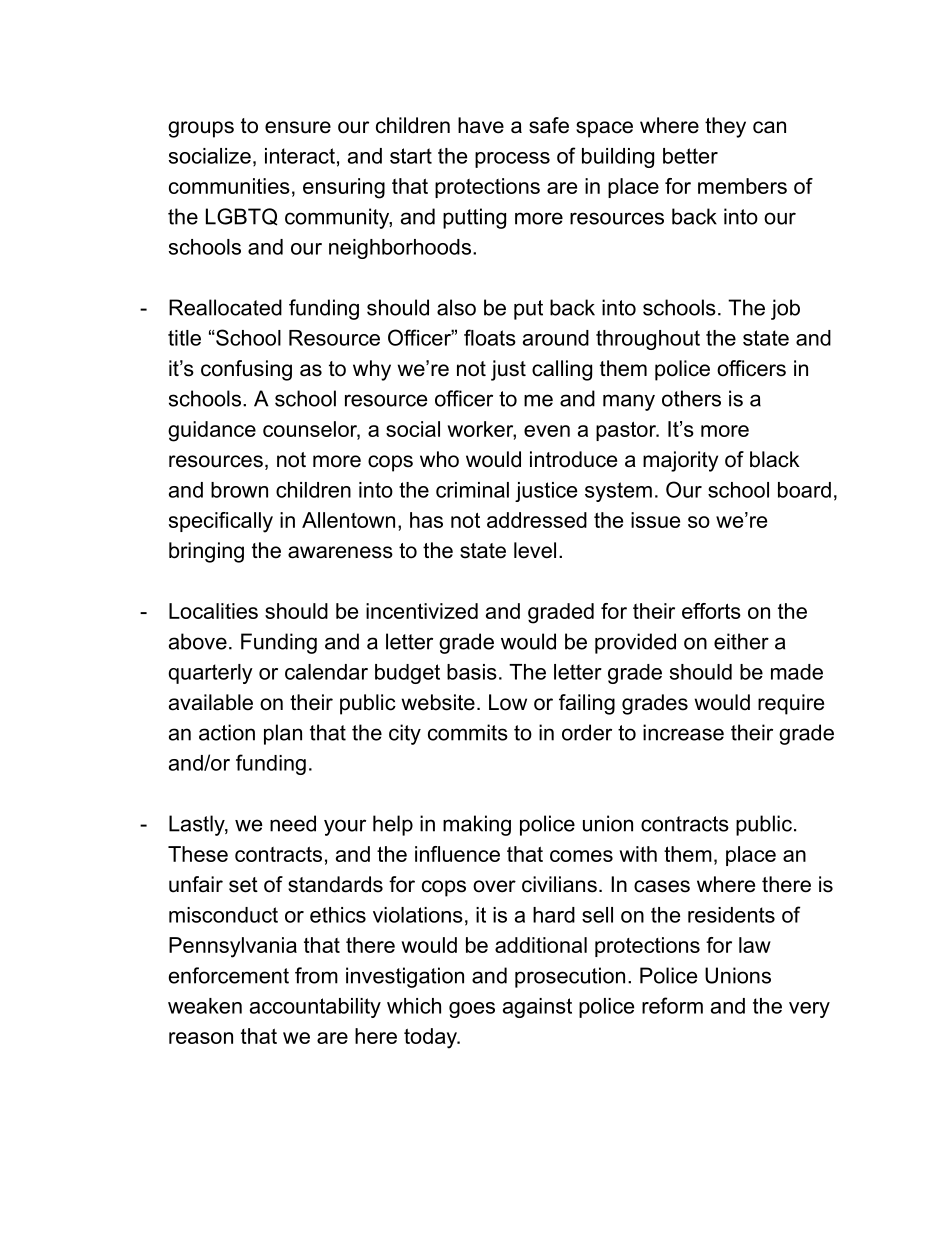  I want to click on Localities, so click(213, 611).
